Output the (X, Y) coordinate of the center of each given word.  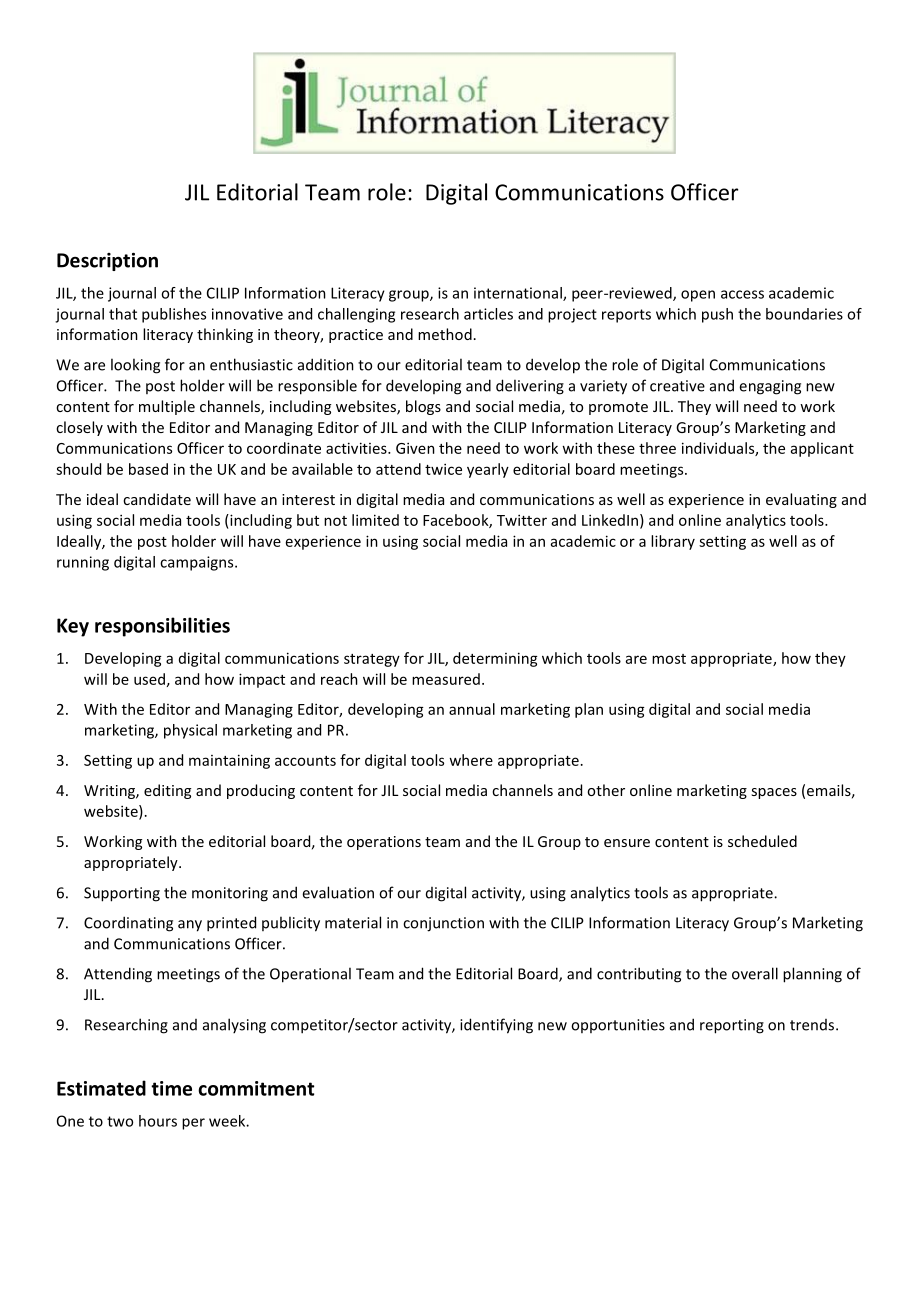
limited (375, 520)
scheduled (762, 841)
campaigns (198, 563)
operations (384, 843)
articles (488, 314)
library (673, 542)
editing (167, 791)
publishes (174, 315)
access (742, 294)
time (171, 1088)
